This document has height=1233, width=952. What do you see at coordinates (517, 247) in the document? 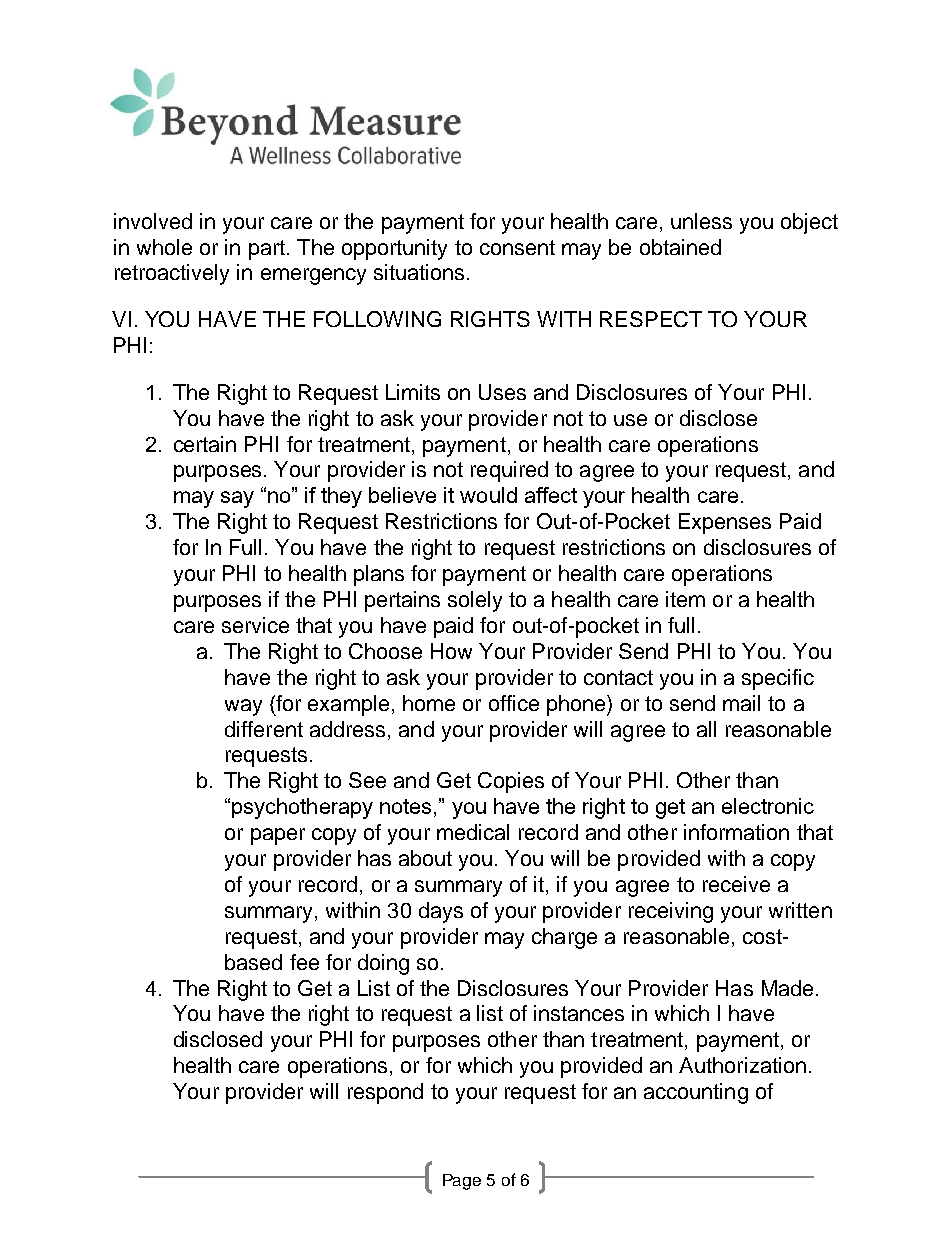
I see `consent` at bounding box center [517, 247].
